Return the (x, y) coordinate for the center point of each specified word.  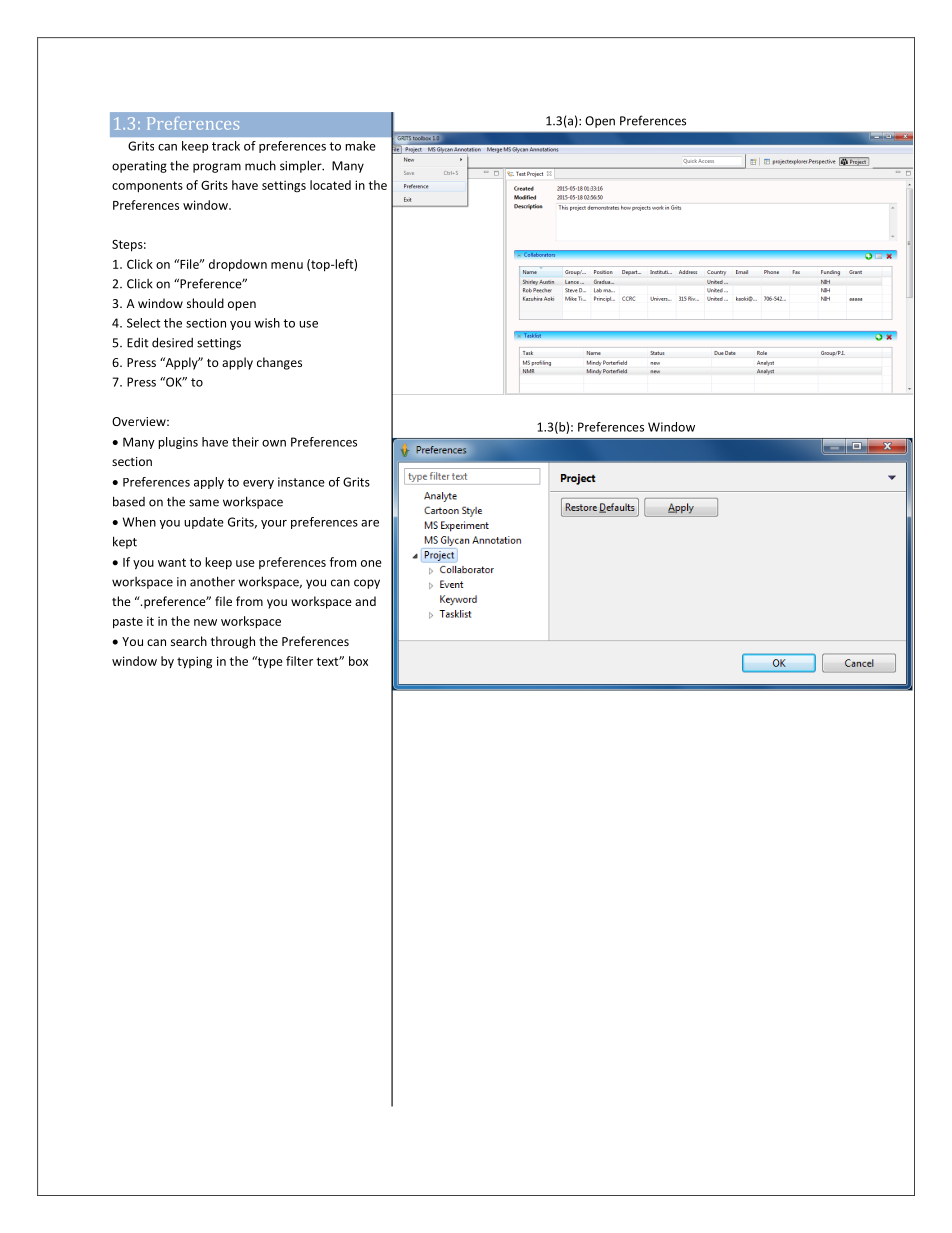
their (245, 442)
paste (128, 623)
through (233, 642)
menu (287, 265)
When (139, 522)
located (330, 185)
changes (279, 363)
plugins (178, 443)
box (358, 661)
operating (139, 167)
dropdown (238, 265)
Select (143, 323)
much (260, 165)
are (370, 523)
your (274, 524)
